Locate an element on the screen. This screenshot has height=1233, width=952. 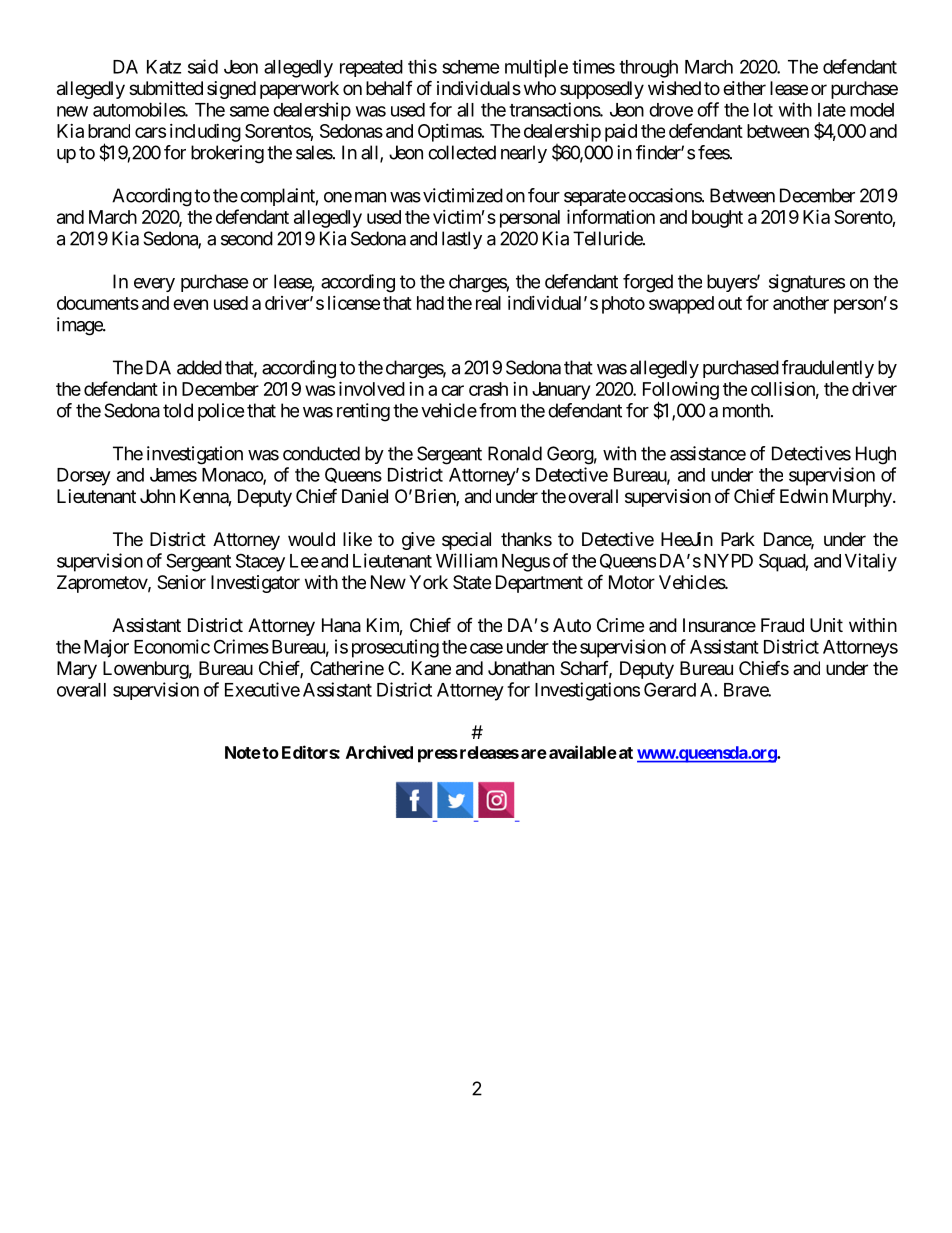
Following is located at coordinates (681, 392).
